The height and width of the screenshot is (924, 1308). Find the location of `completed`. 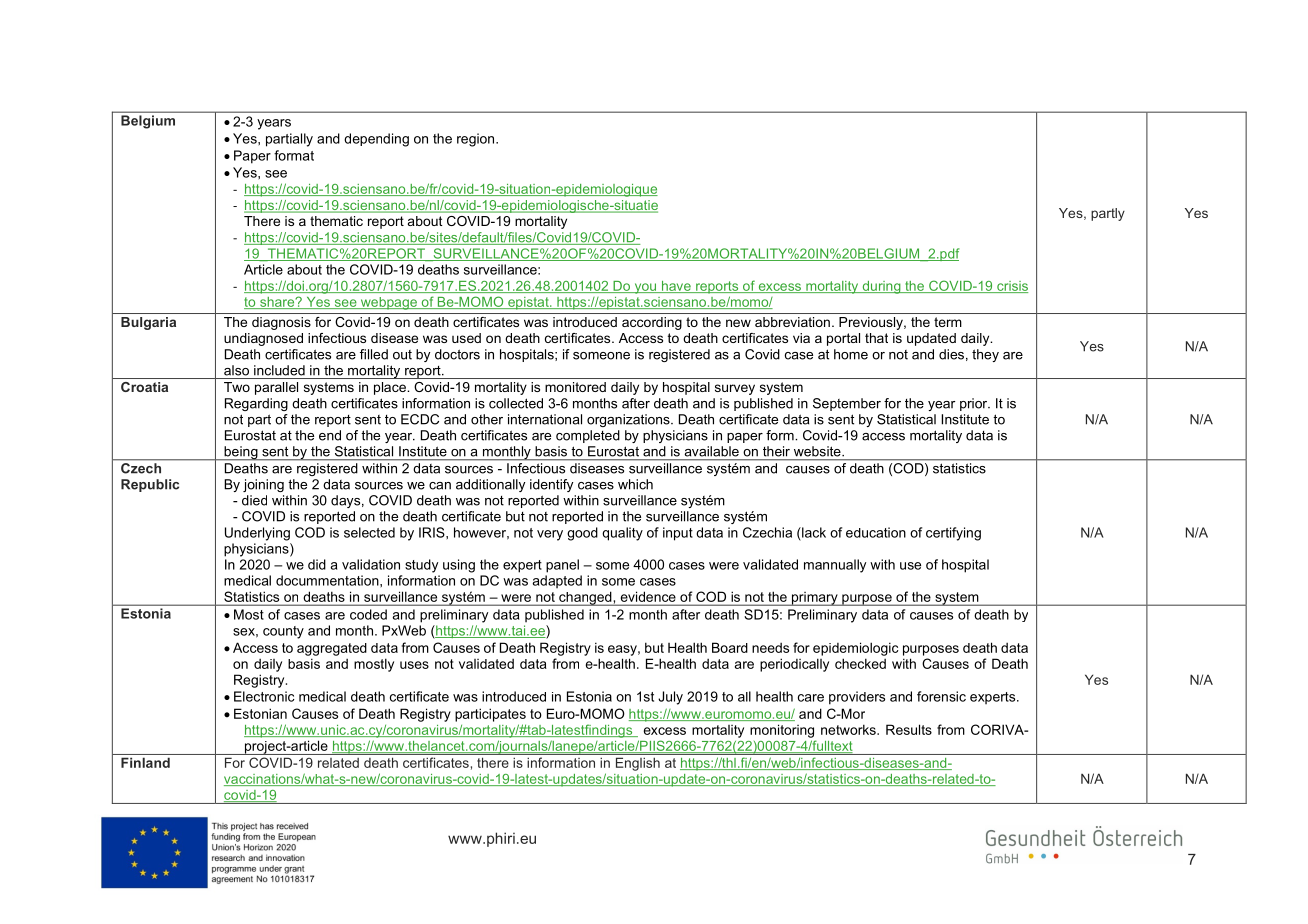

completed is located at coordinates (588, 436).
